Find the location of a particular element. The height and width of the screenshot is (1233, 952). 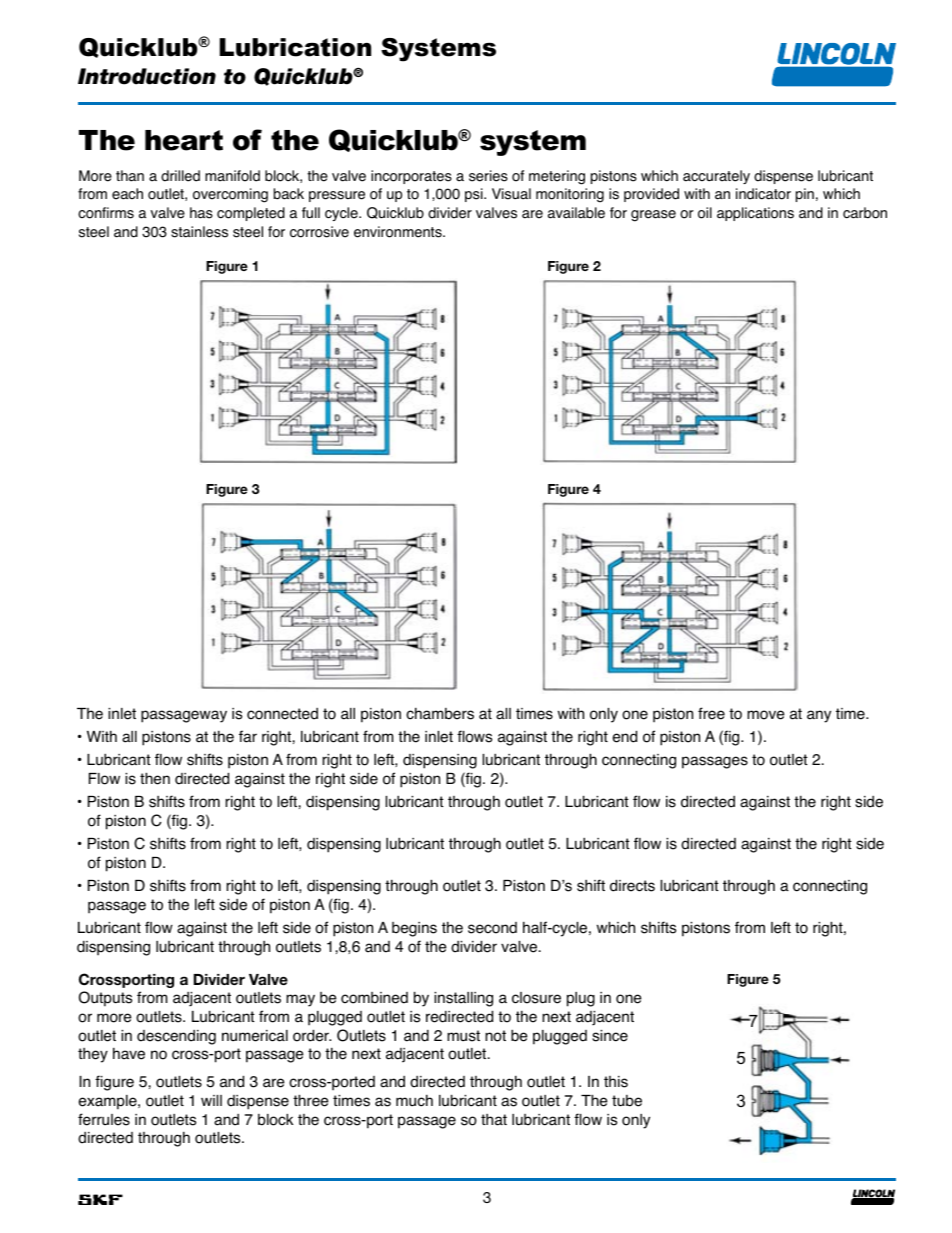

Introduction is located at coordinates (147, 76).
